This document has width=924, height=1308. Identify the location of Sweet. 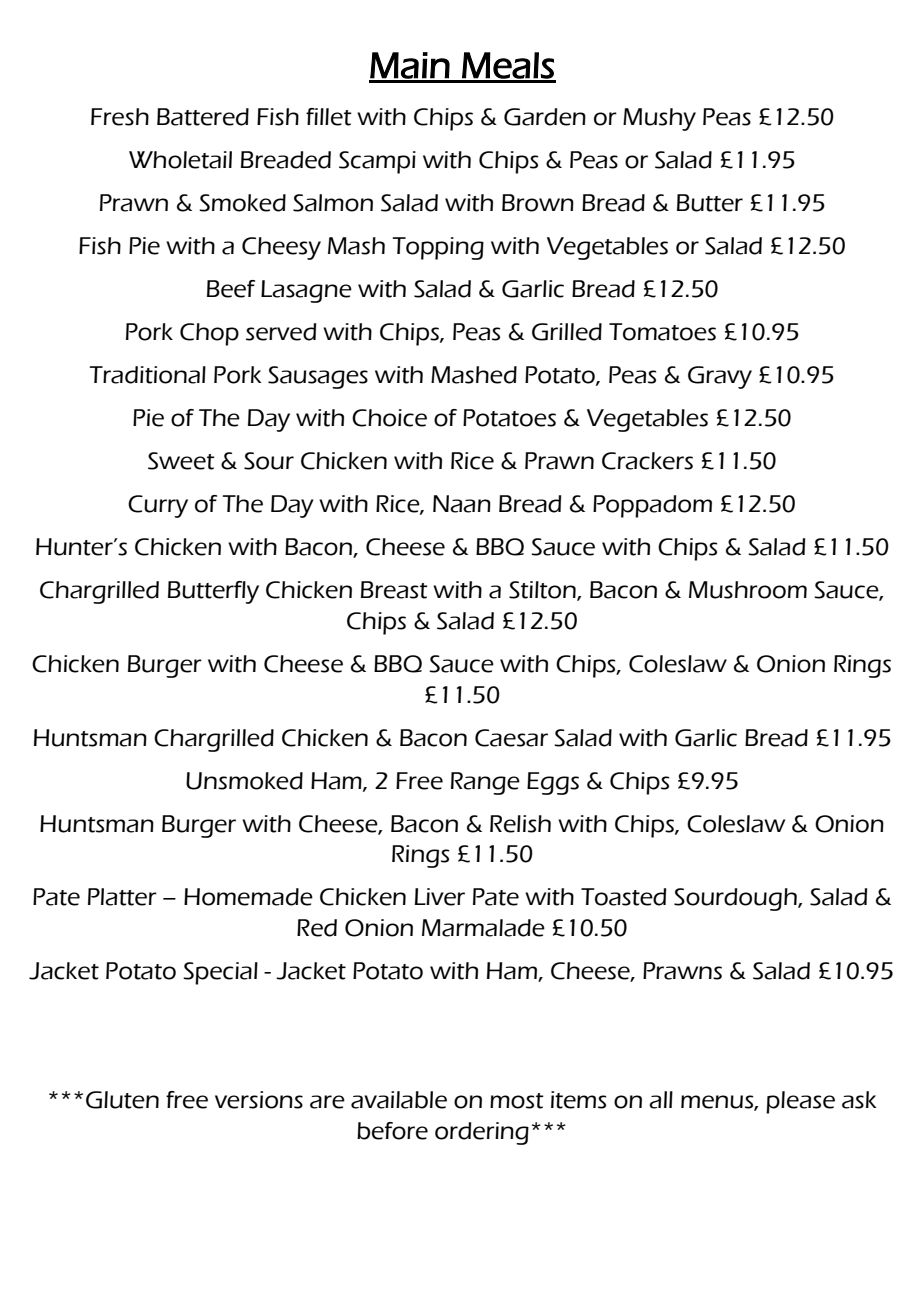
(181, 461).
